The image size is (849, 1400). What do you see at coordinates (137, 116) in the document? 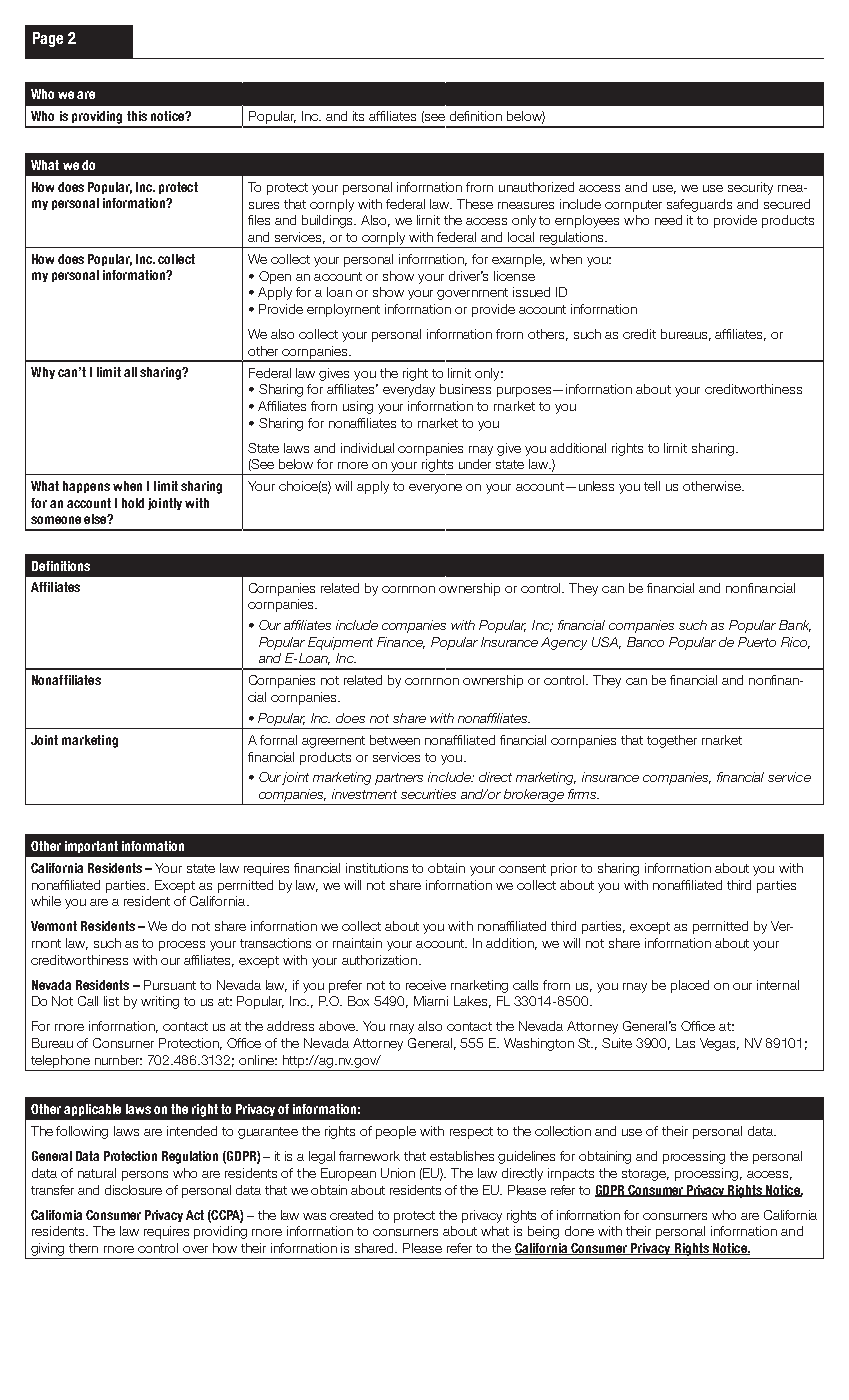
I see `this` at bounding box center [137, 116].
